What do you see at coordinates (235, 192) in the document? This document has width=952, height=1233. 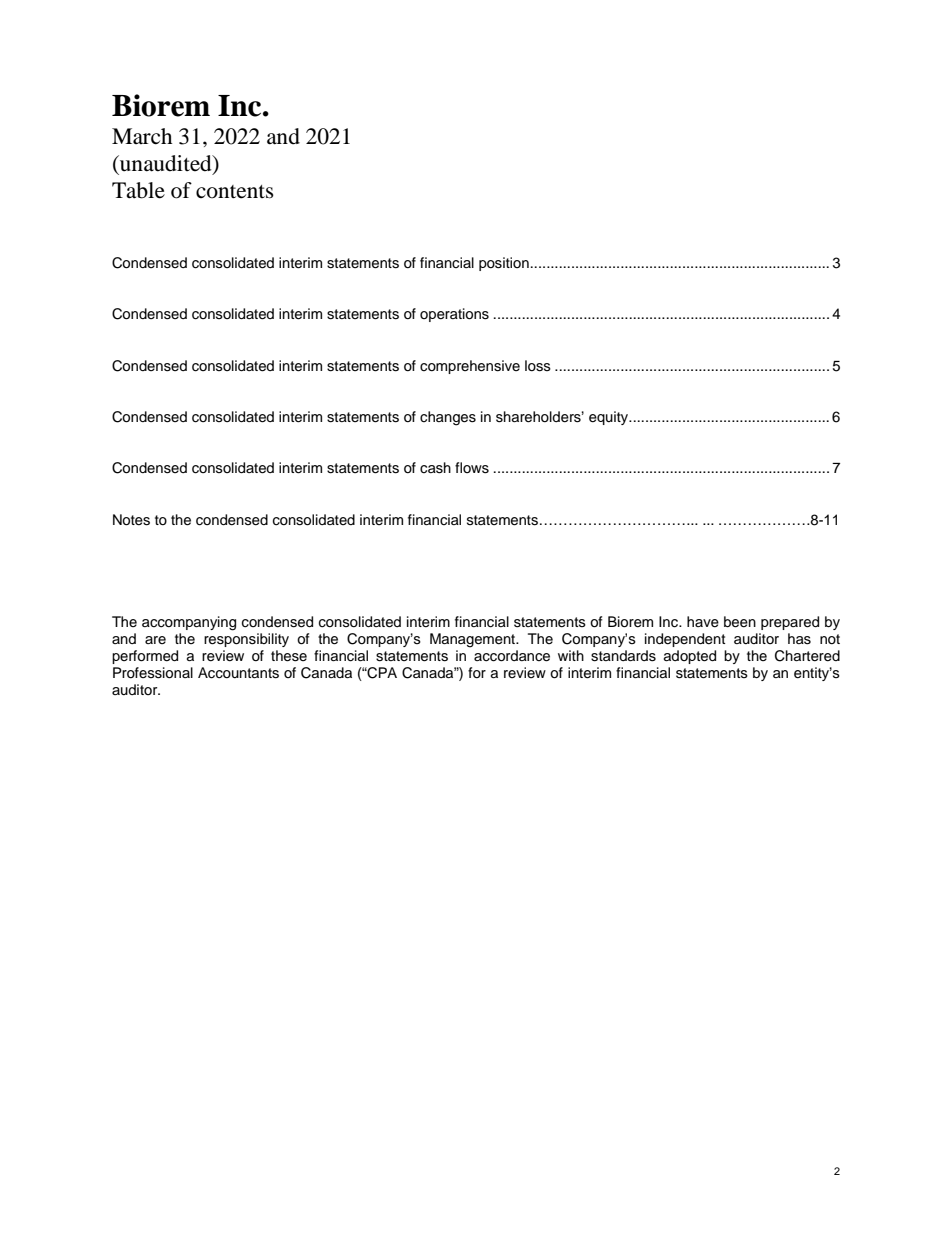 I see `contents` at bounding box center [235, 192].
